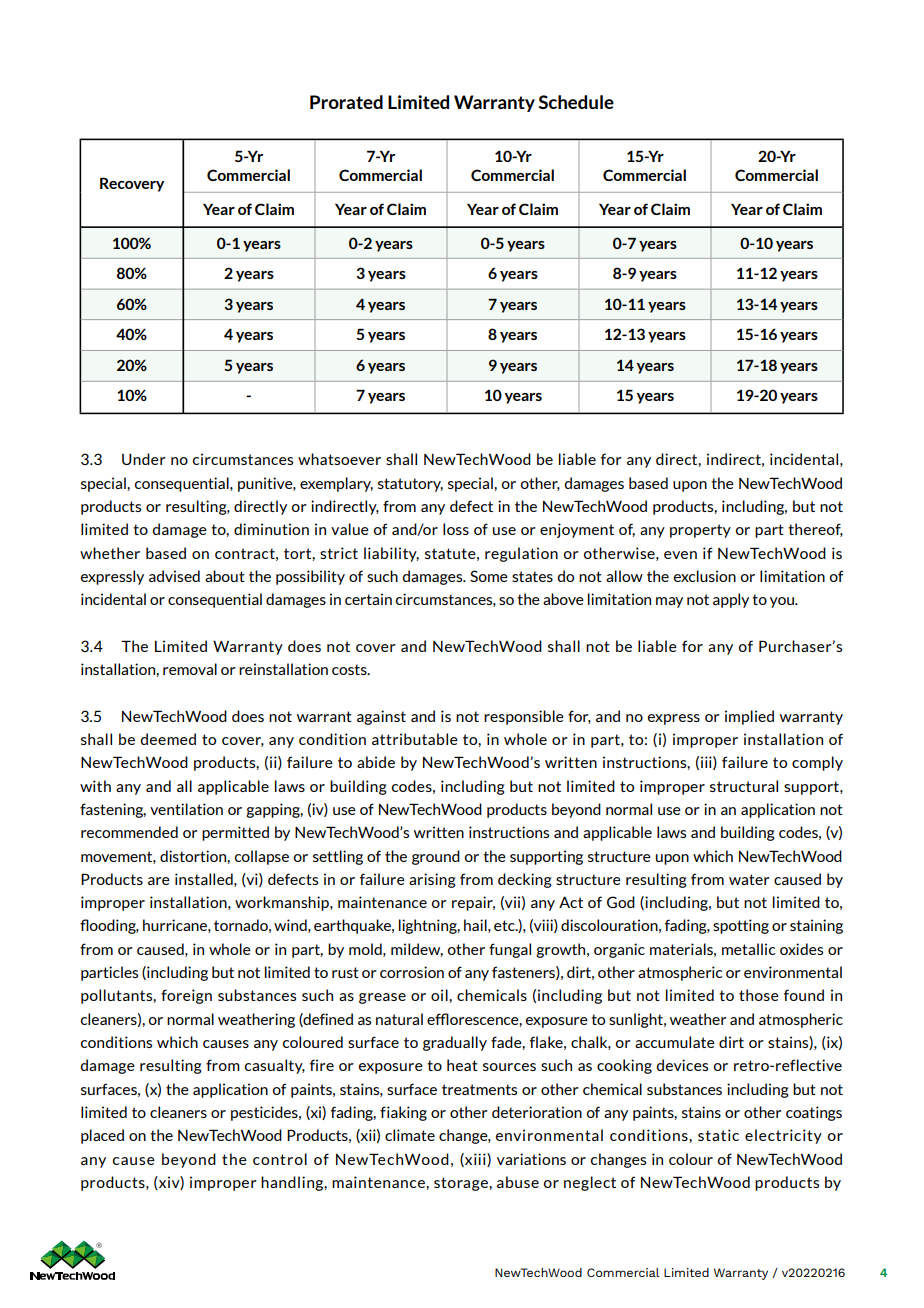 This screenshot has width=924, height=1308. I want to click on apply, so click(731, 600).
